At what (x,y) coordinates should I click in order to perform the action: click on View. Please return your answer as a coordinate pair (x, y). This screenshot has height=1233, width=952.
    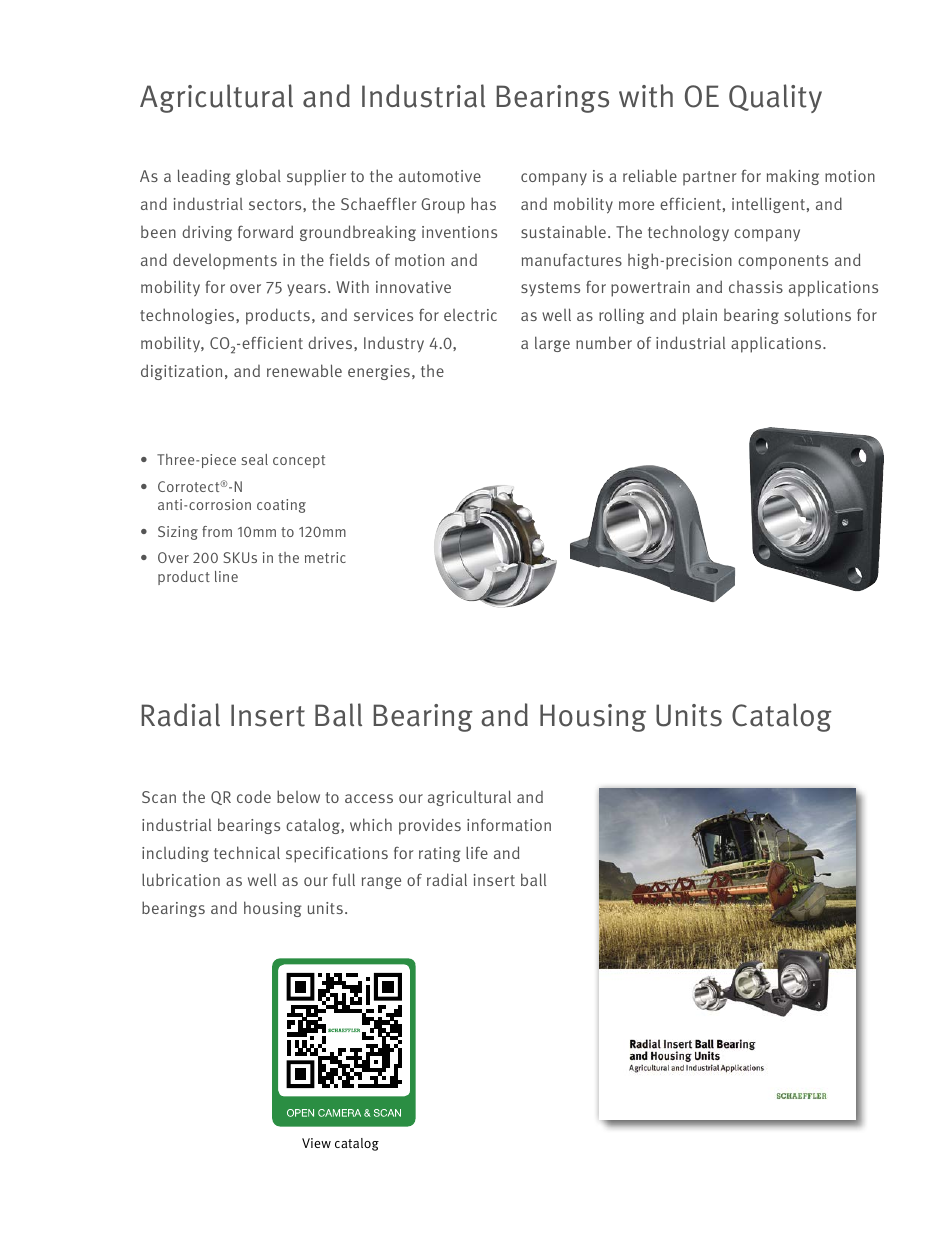
    Looking at the image, I should click on (316, 1143).
